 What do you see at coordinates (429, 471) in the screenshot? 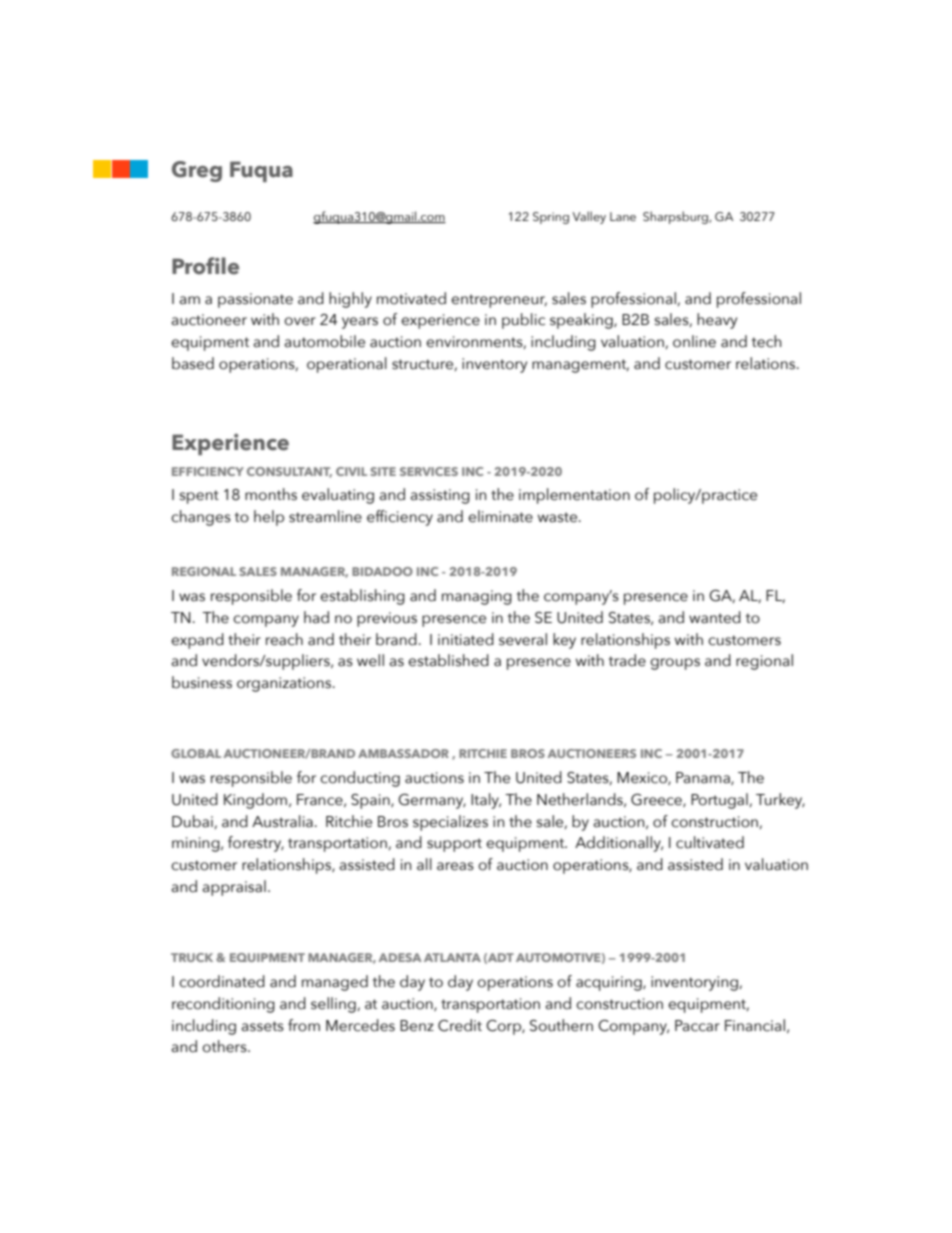
I see `SERVICES` at bounding box center [429, 471].
